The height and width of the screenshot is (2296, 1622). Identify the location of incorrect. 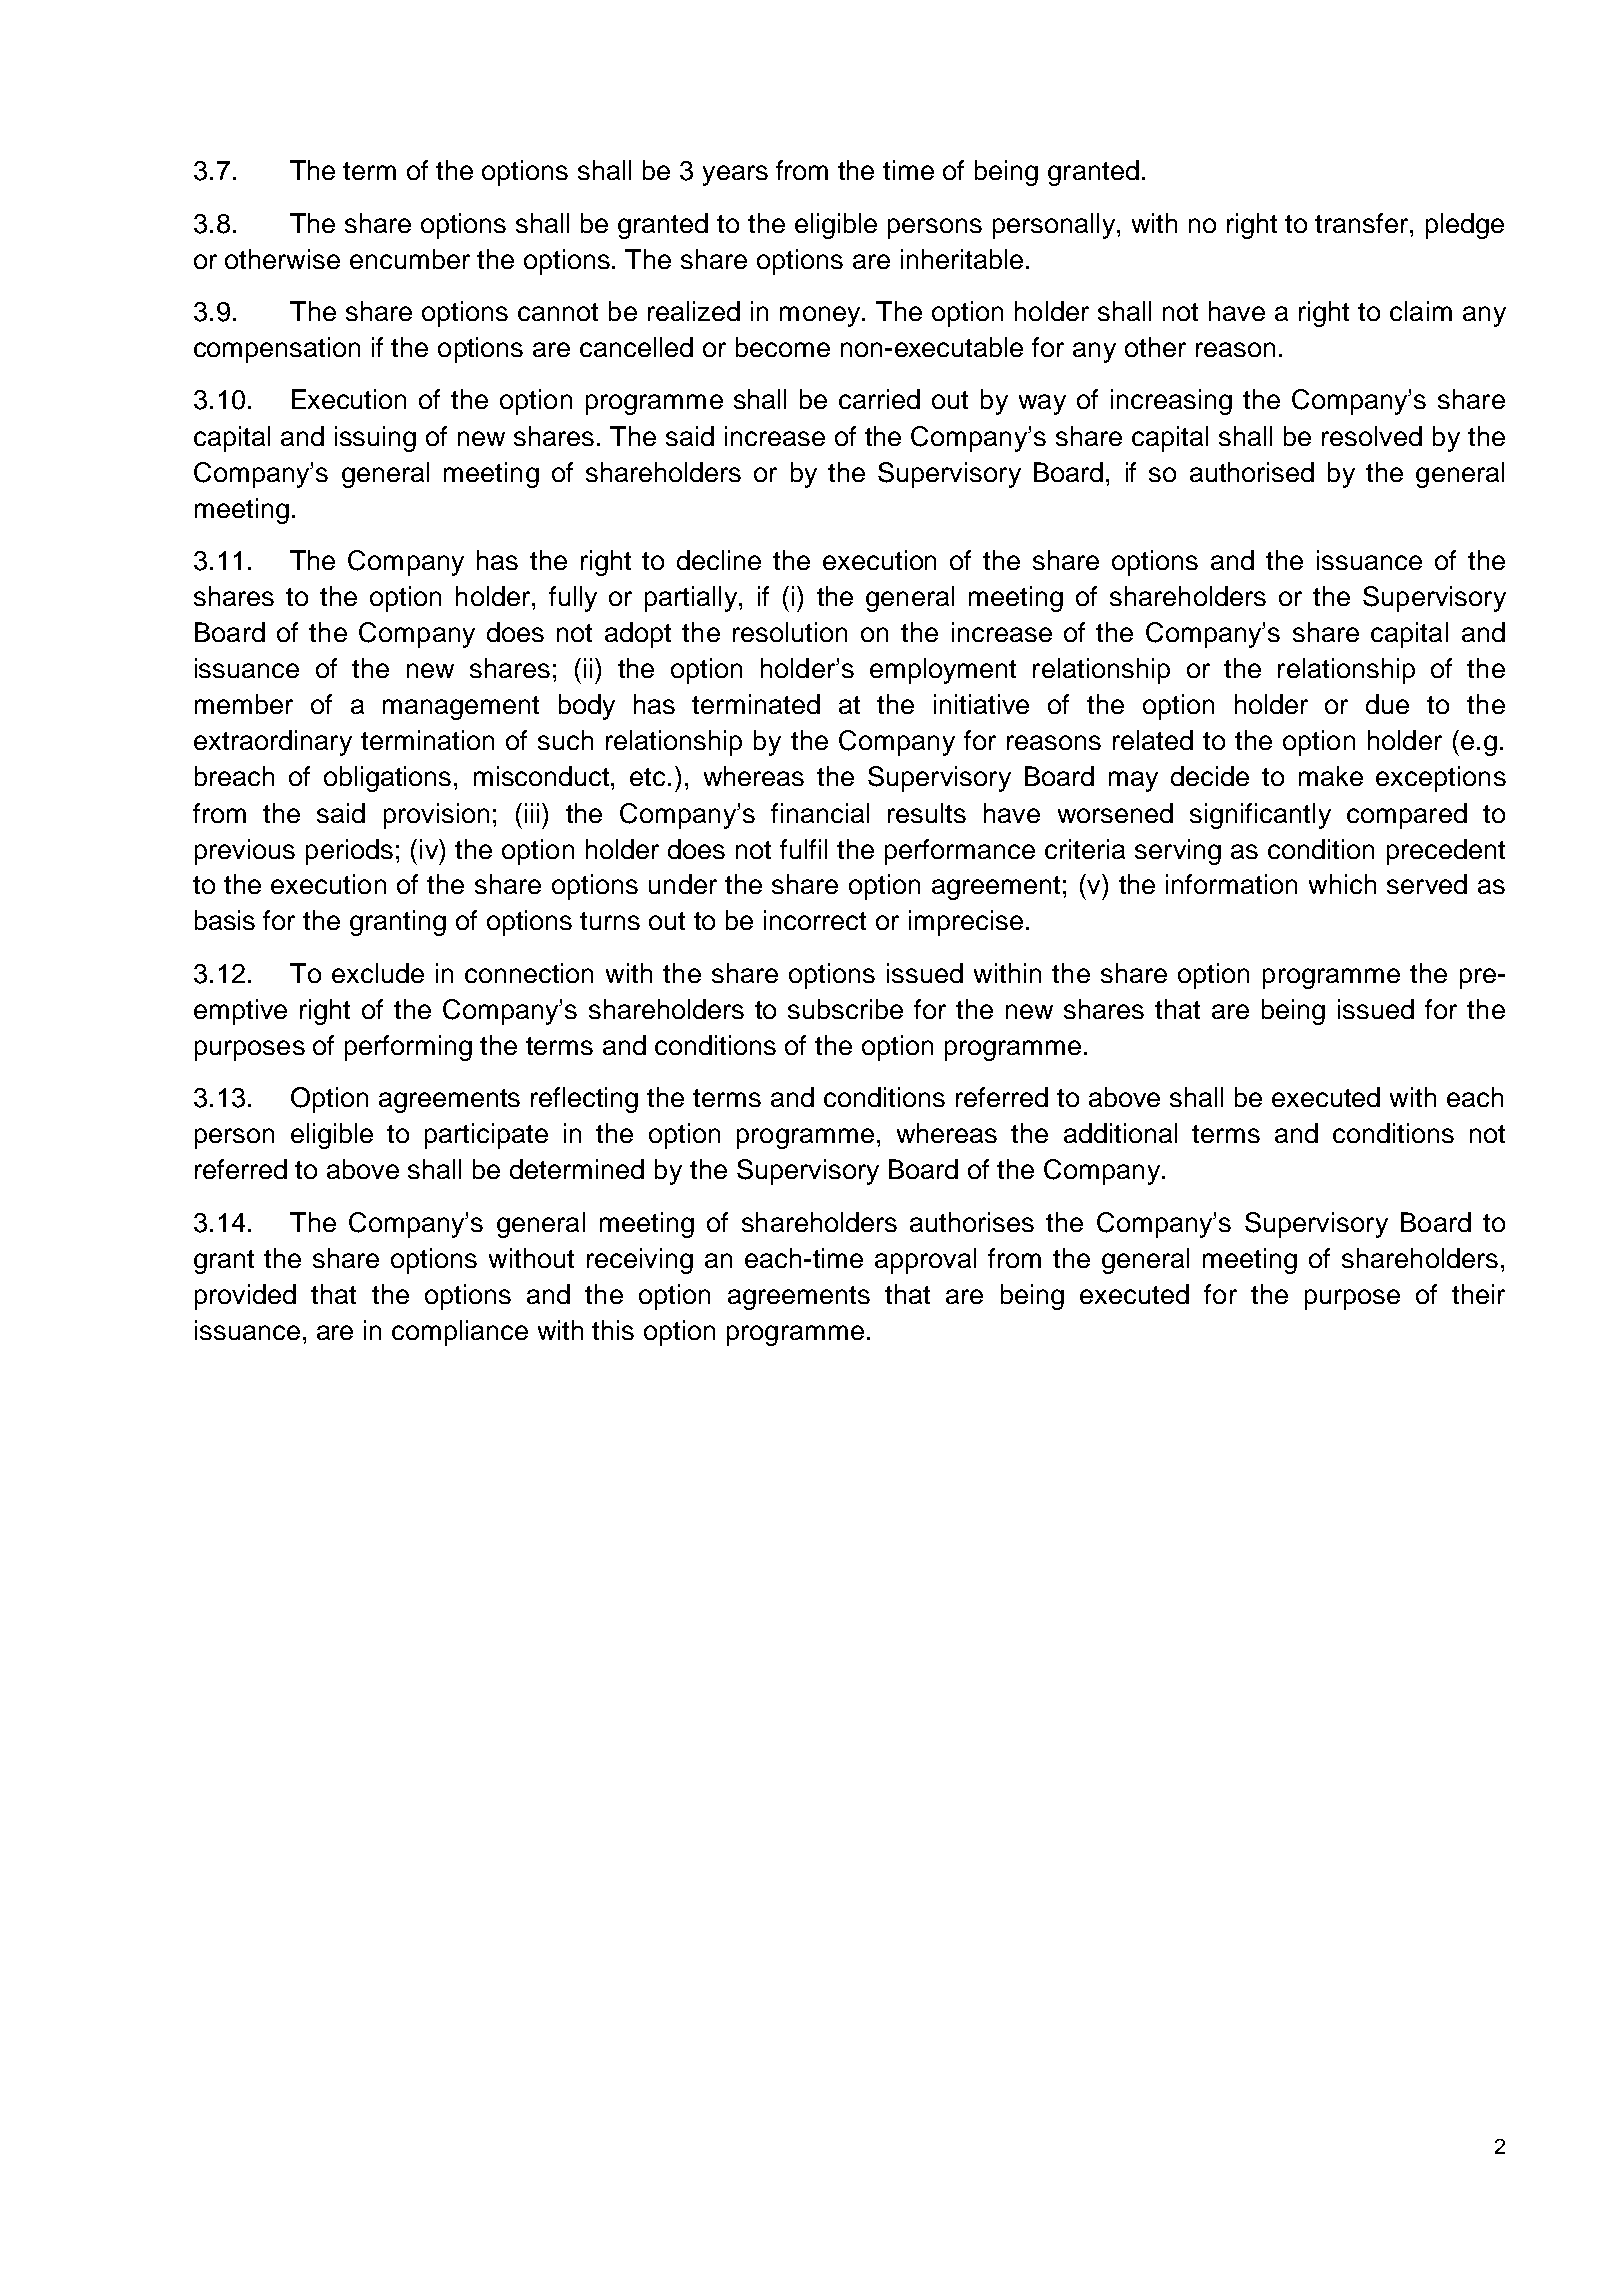
(815, 920).
